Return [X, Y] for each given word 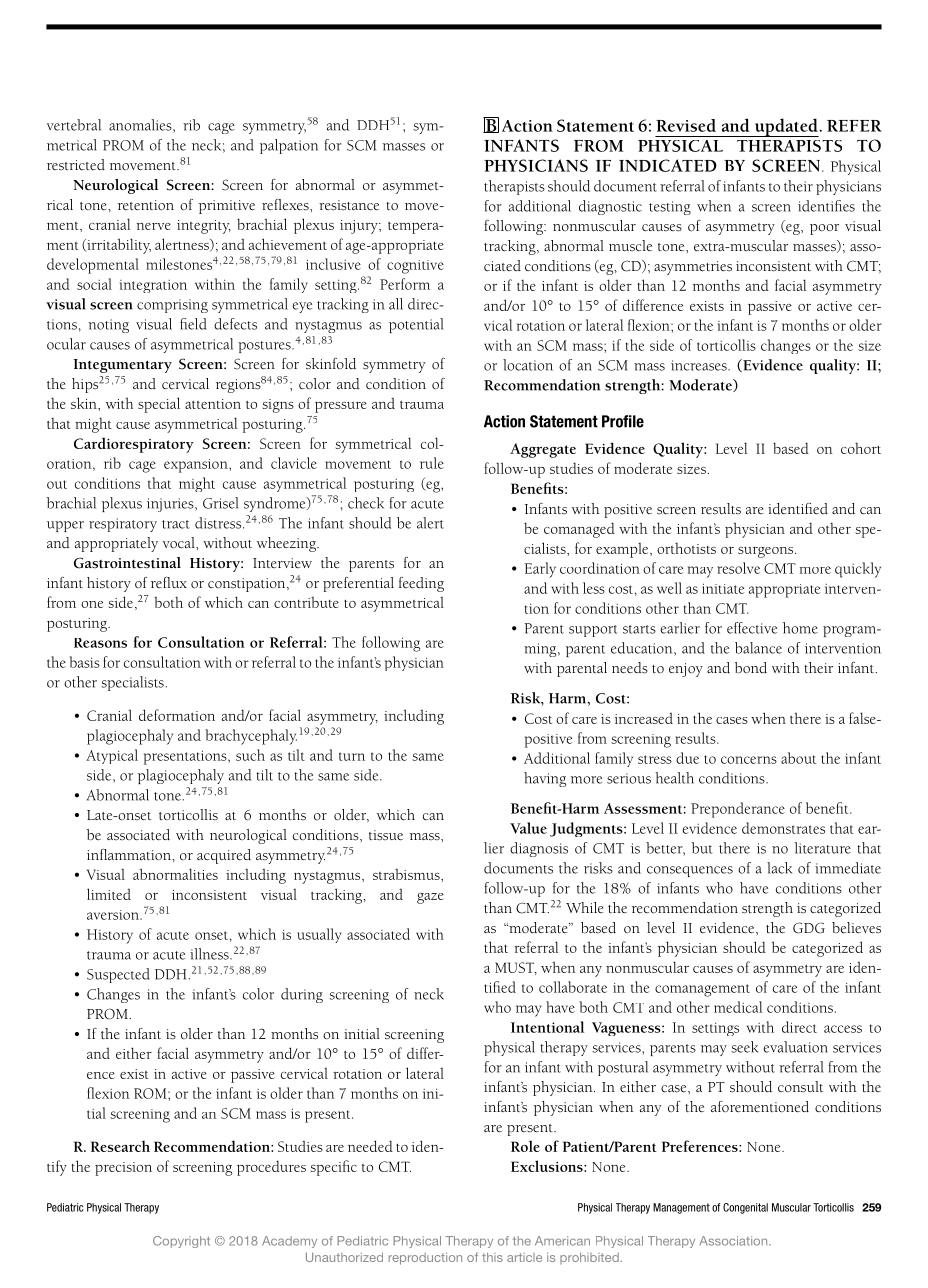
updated [786, 127]
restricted [76, 165]
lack [779, 868]
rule [432, 463]
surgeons [767, 552]
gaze [430, 898]
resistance [349, 205]
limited [109, 894]
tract [175, 524]
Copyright [181, 1242]
